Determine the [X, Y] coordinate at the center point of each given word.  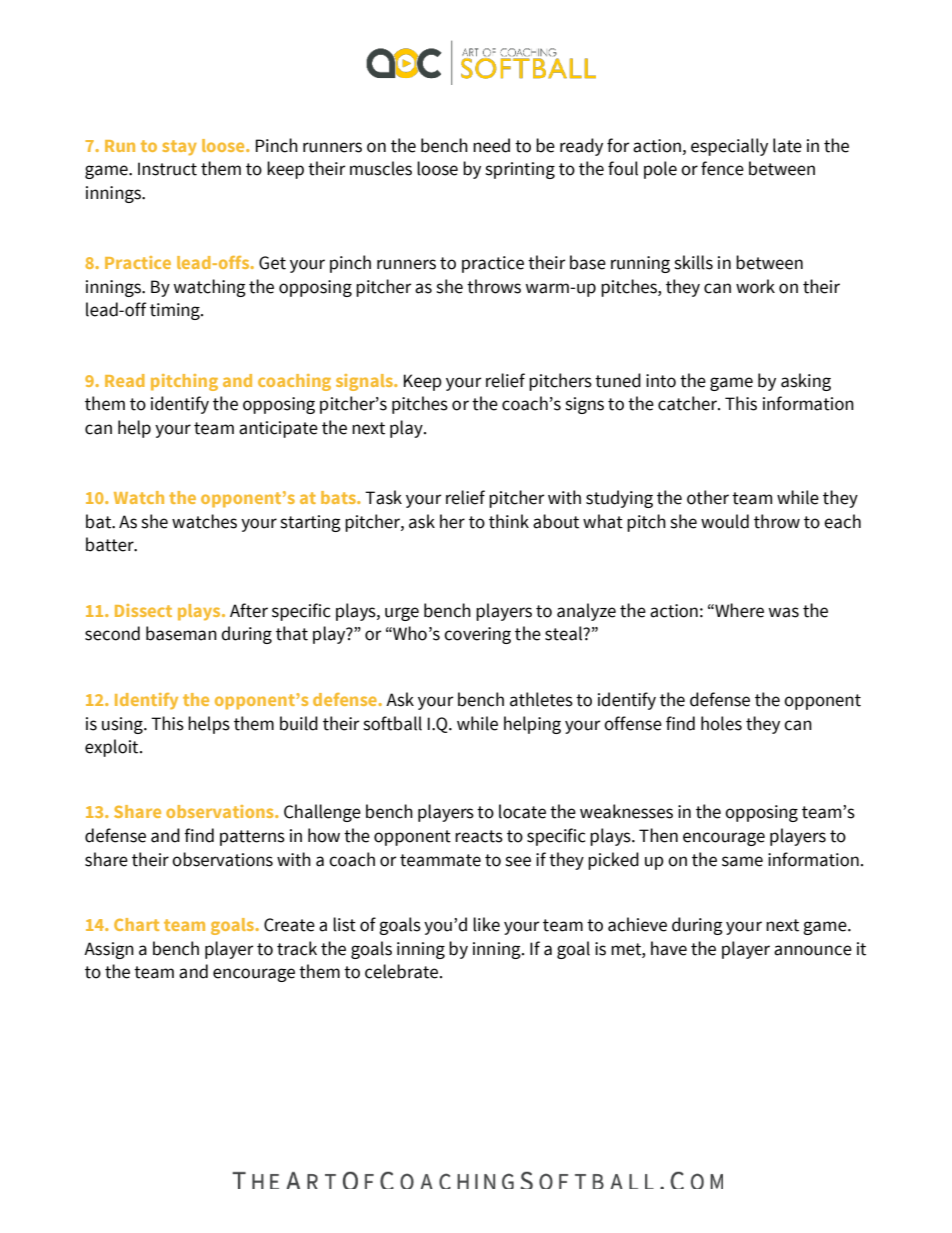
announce [813, 950]
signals [365, 382]
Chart [136, 924]
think [509, 521]
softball [392, 723]
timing [176, 311]
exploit [113, 748]
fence [722, 168]
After [249, 610]
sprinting [520, 170]
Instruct [167, 169]
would [725, 521]
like [486, 924]
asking [806, 382]
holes [721, 723]
